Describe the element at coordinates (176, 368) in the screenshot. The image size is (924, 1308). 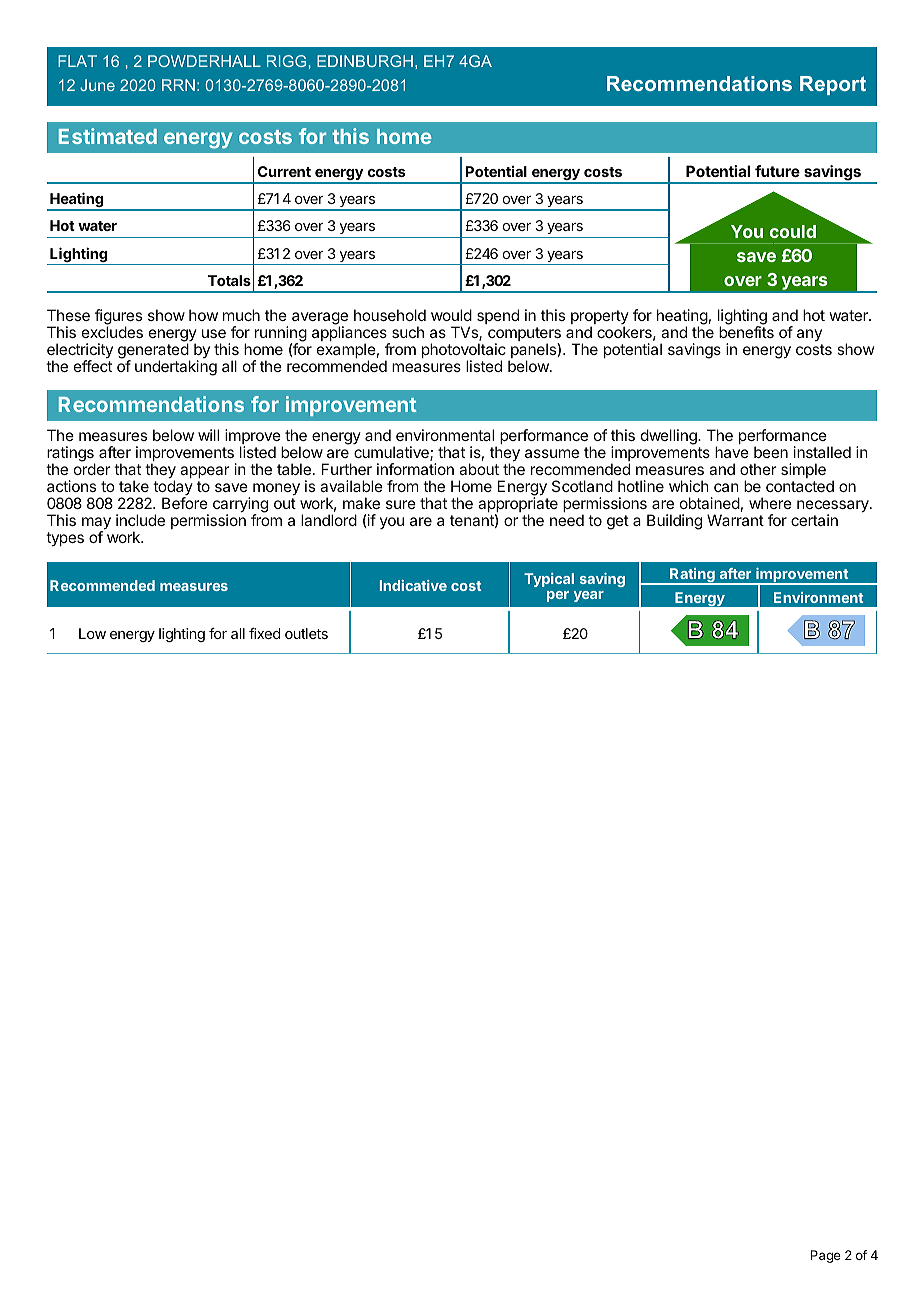
I see `undertaking` at that location.
